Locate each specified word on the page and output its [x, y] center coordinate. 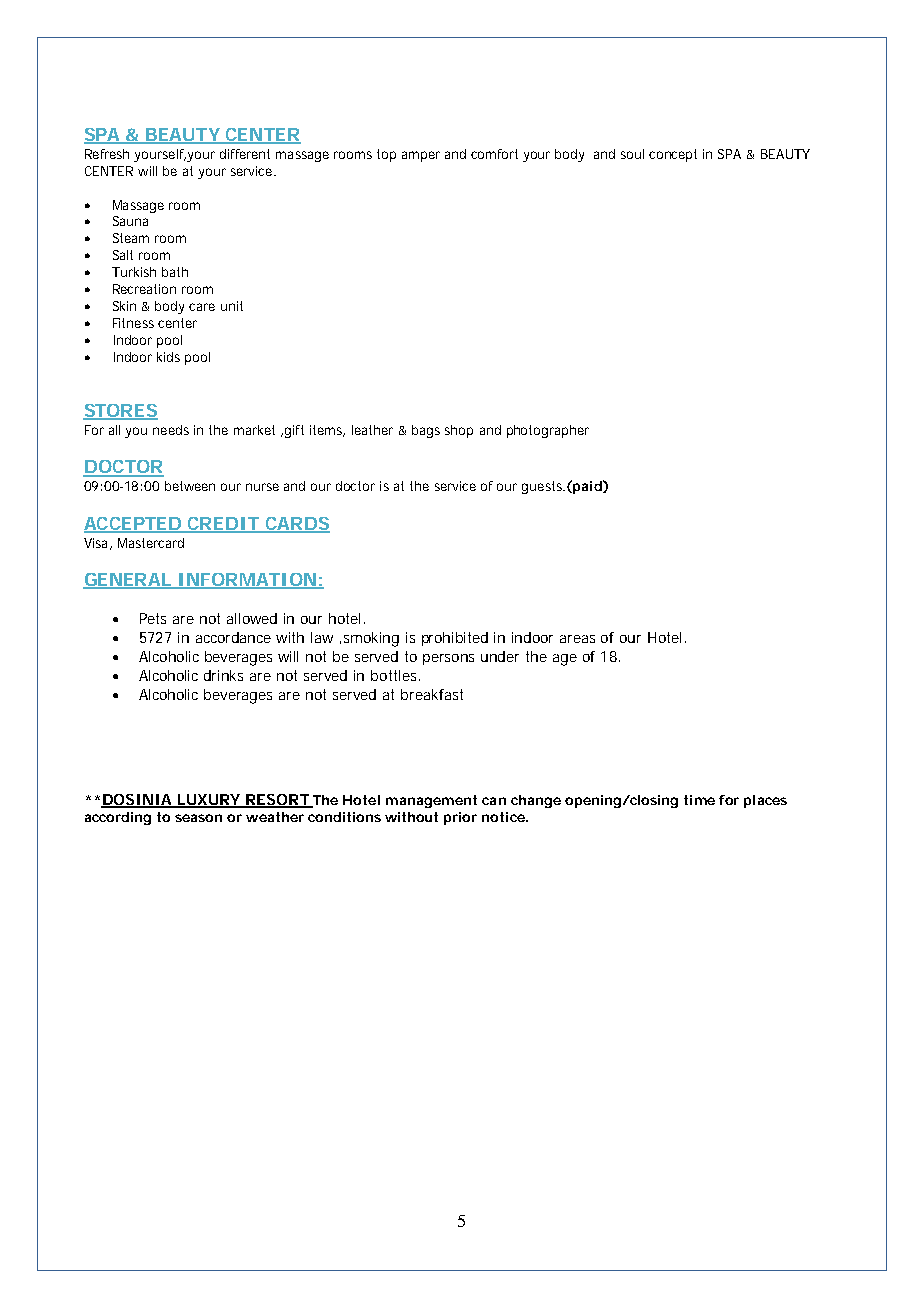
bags [426, 431]
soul [632, 154]
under [500, 656]
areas [577, 639]
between [190, 486]
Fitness [133, 323]
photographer [548, 431]
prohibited [455, 639]
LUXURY [209, 800]
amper [421, 156]
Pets [153, 618]
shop [459, 431]
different [245, 154]
